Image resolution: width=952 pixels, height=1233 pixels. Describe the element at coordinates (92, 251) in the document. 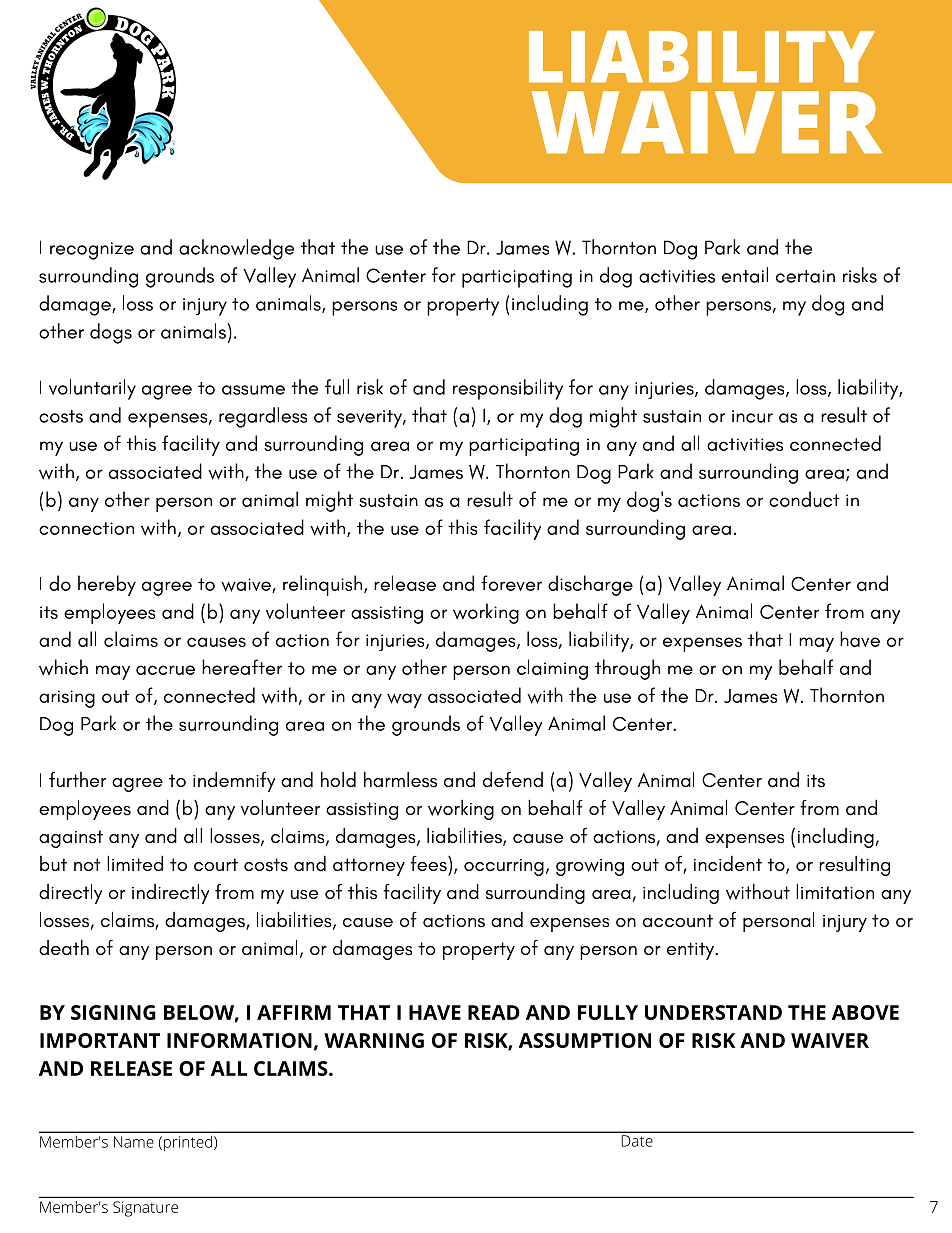

I see `recognize` at that location.
